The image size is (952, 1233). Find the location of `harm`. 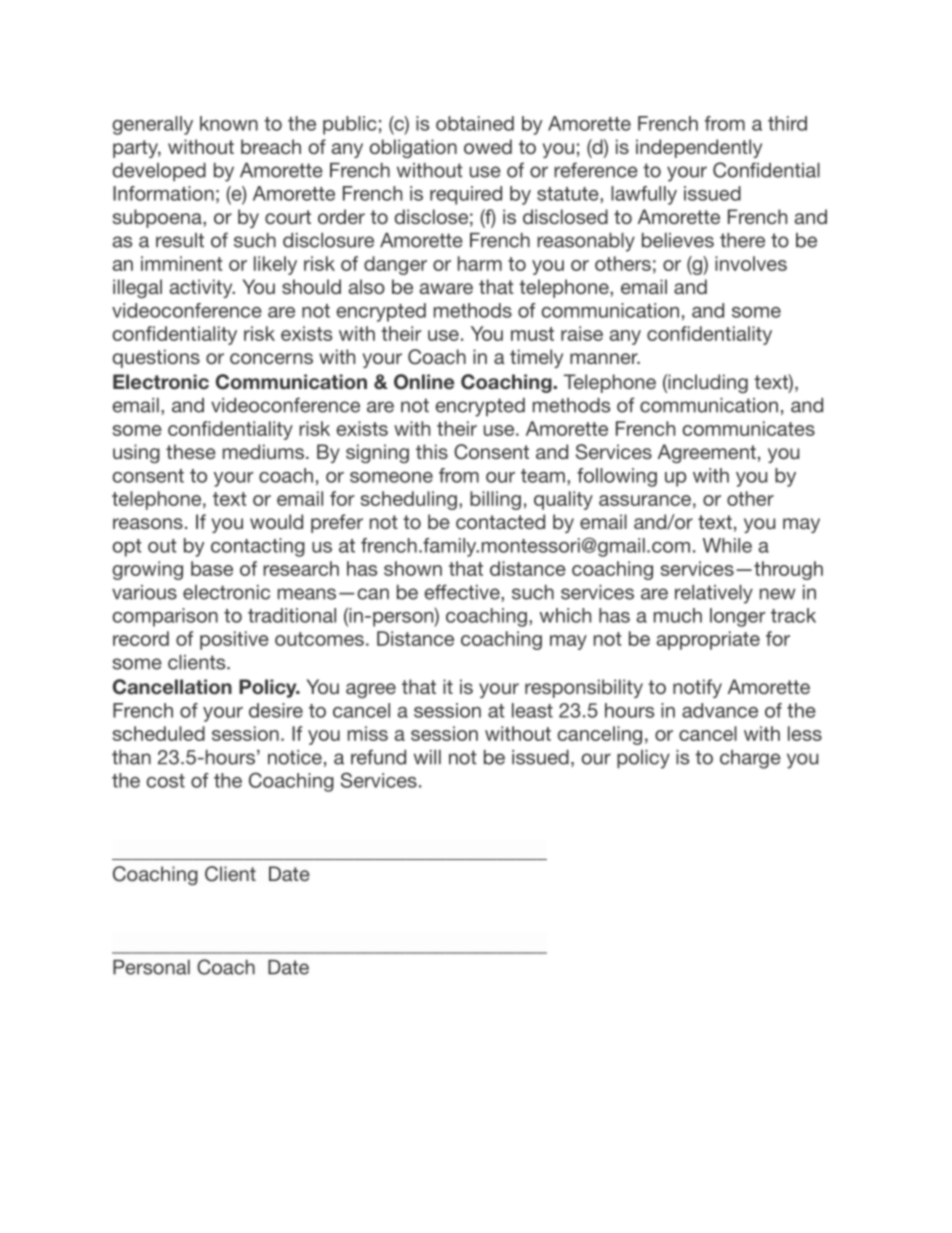

harm is located at coordinates (480, 263).
